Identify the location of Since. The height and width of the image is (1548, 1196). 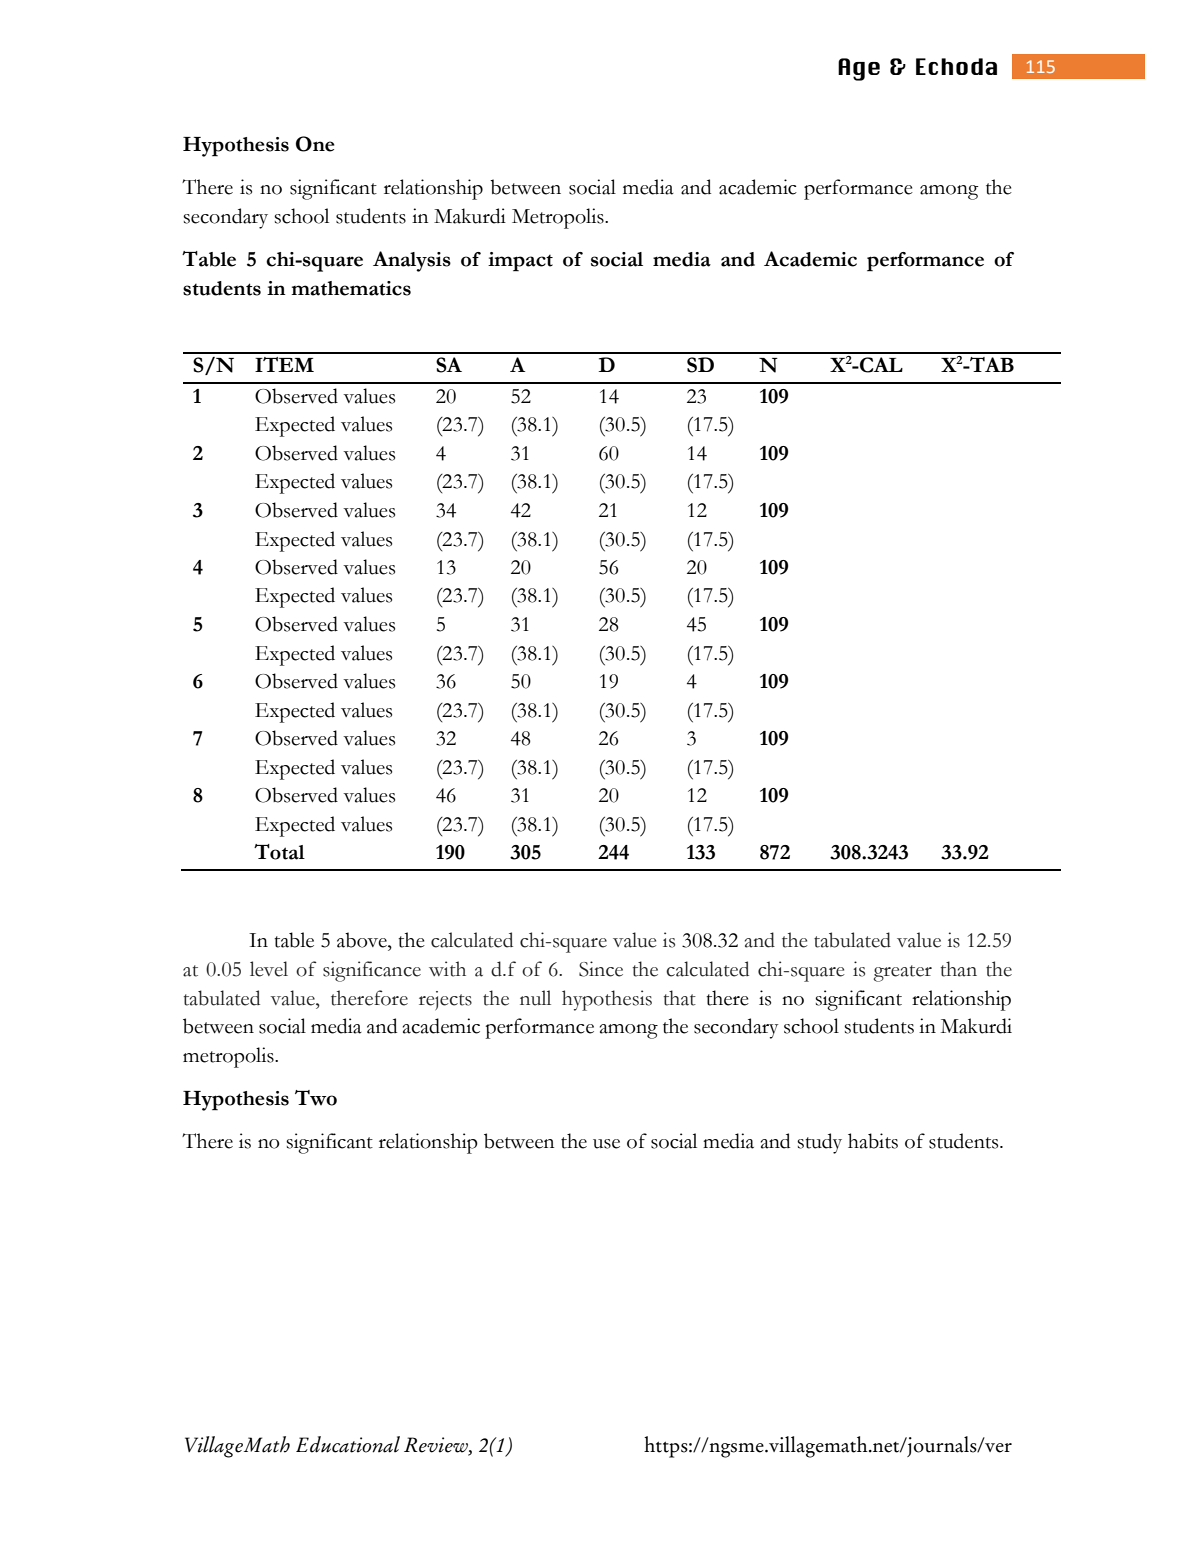
(601, 969).
